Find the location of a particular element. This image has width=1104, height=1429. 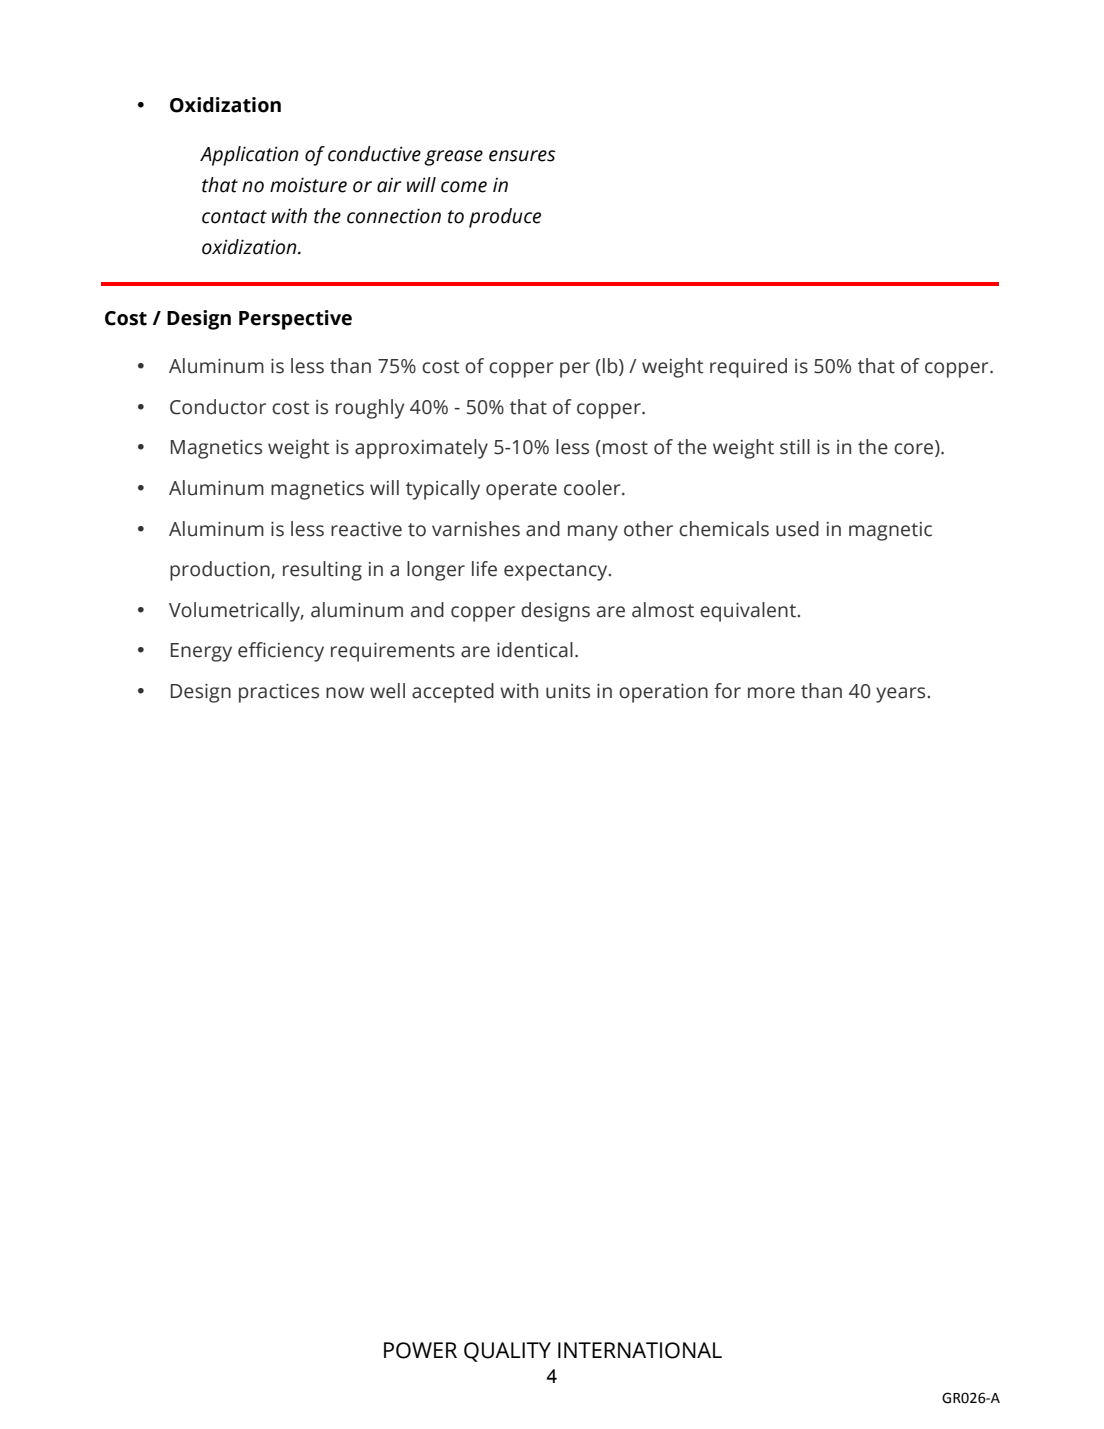

practices is located at coordinates (279, 693).
